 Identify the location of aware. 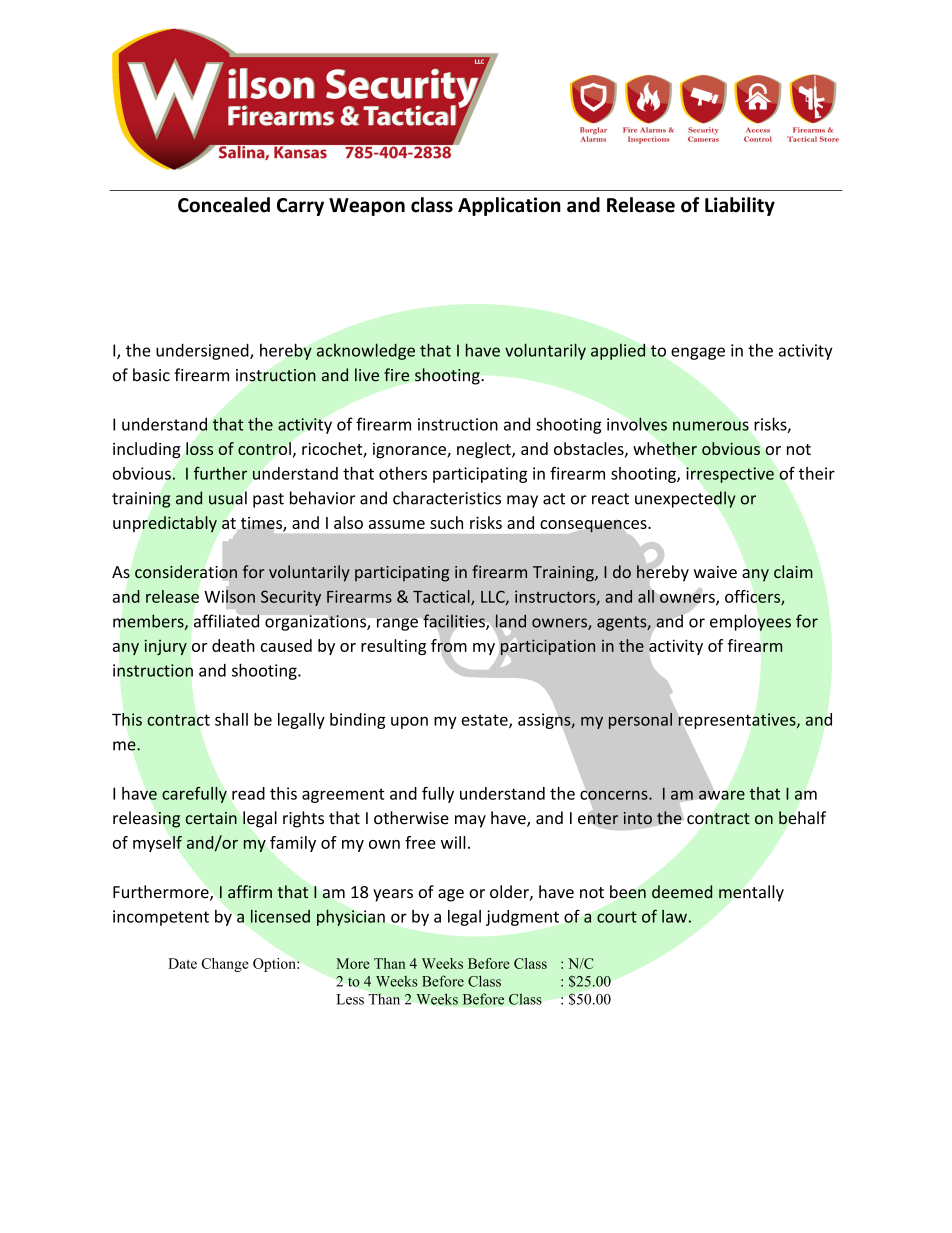
(722, 795).
